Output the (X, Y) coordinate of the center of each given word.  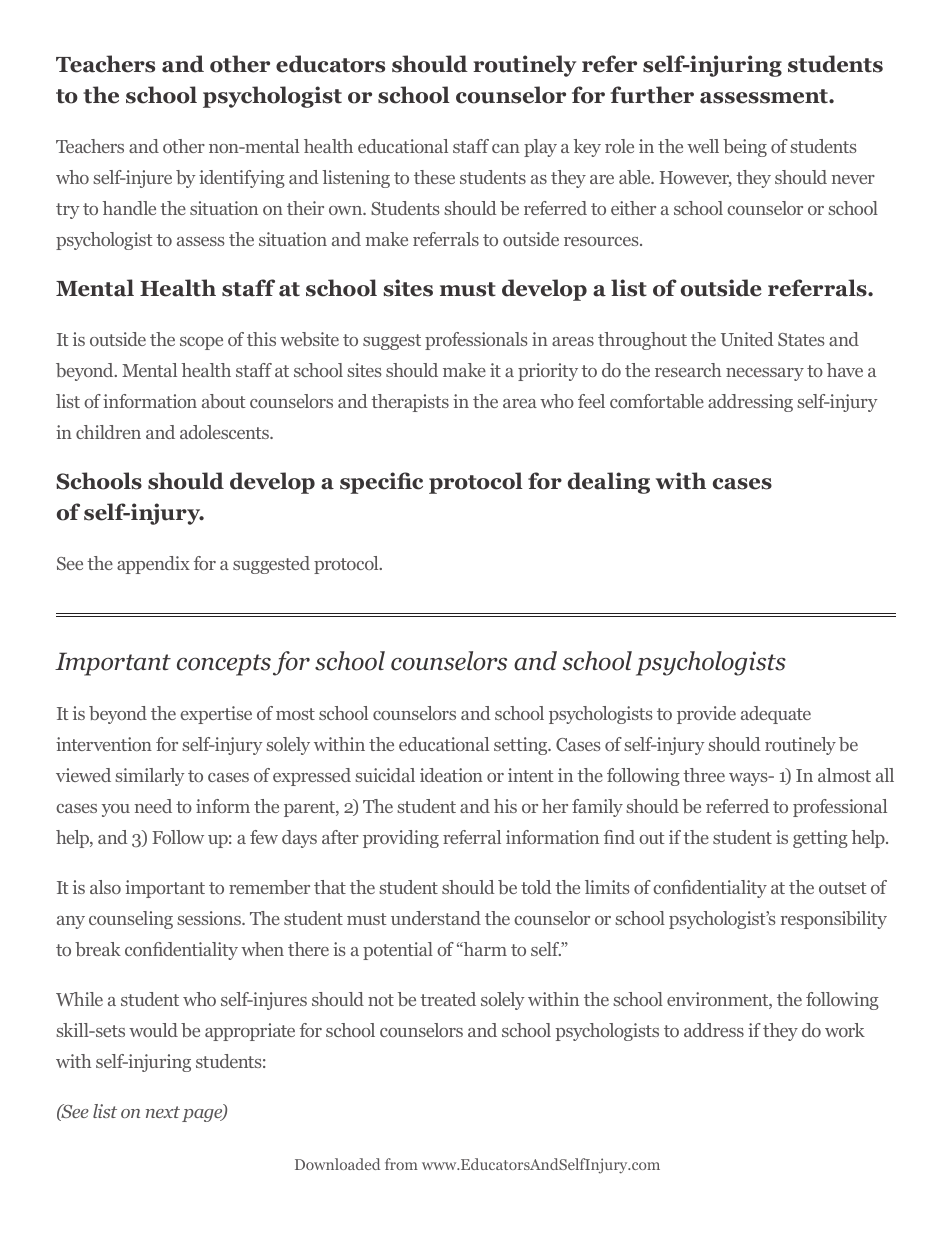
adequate (776, 715)
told (536, 887)
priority (548, 372)
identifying (242, 179)
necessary (765, 374)
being (745, 148)
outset (843, 888)
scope (201, 343)
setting (522, 746)
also (105, 887)
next (163, 1112)
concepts (224, 665)
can (506, 148)
